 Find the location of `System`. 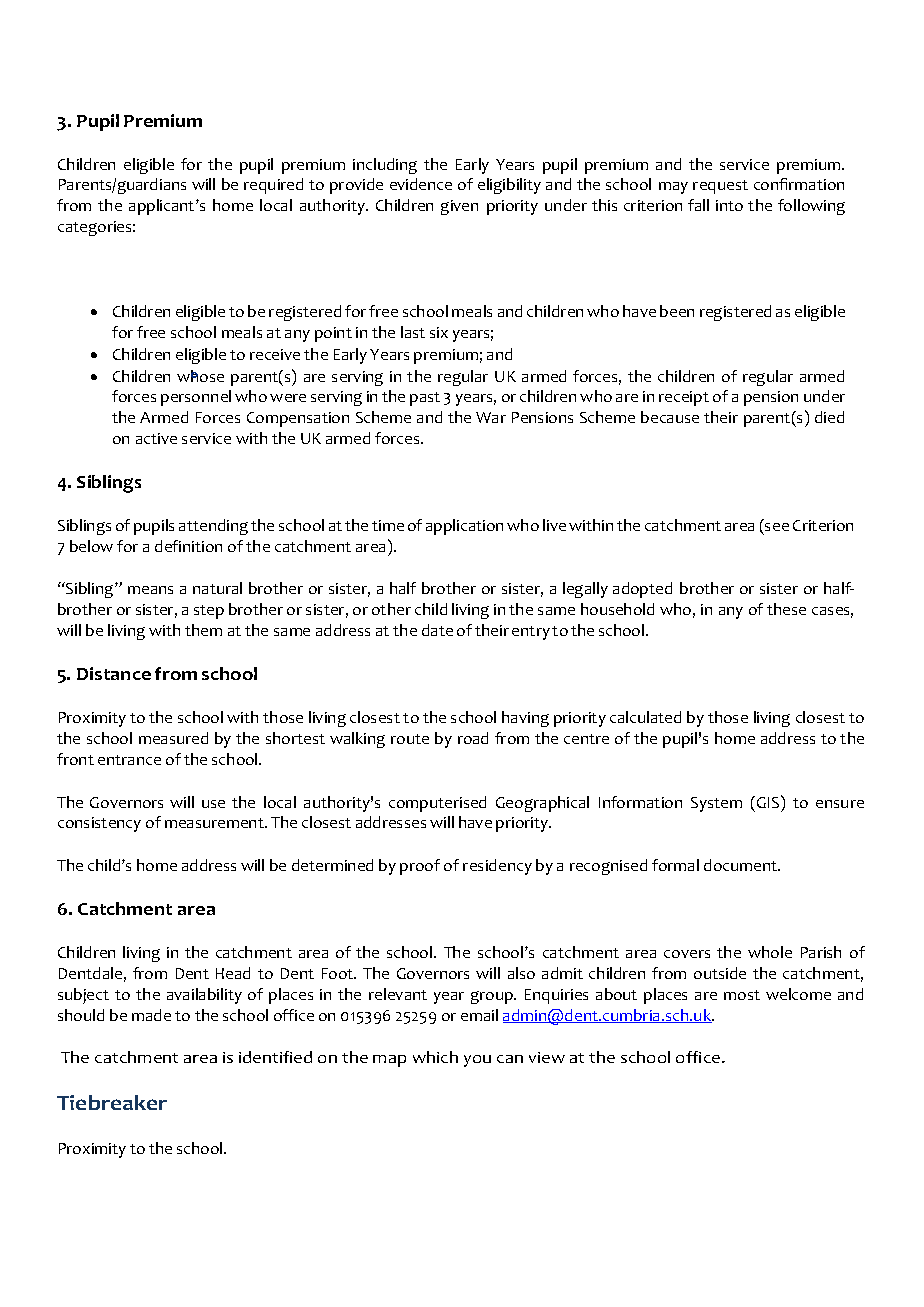

System is located at coordinates (716, 804).
